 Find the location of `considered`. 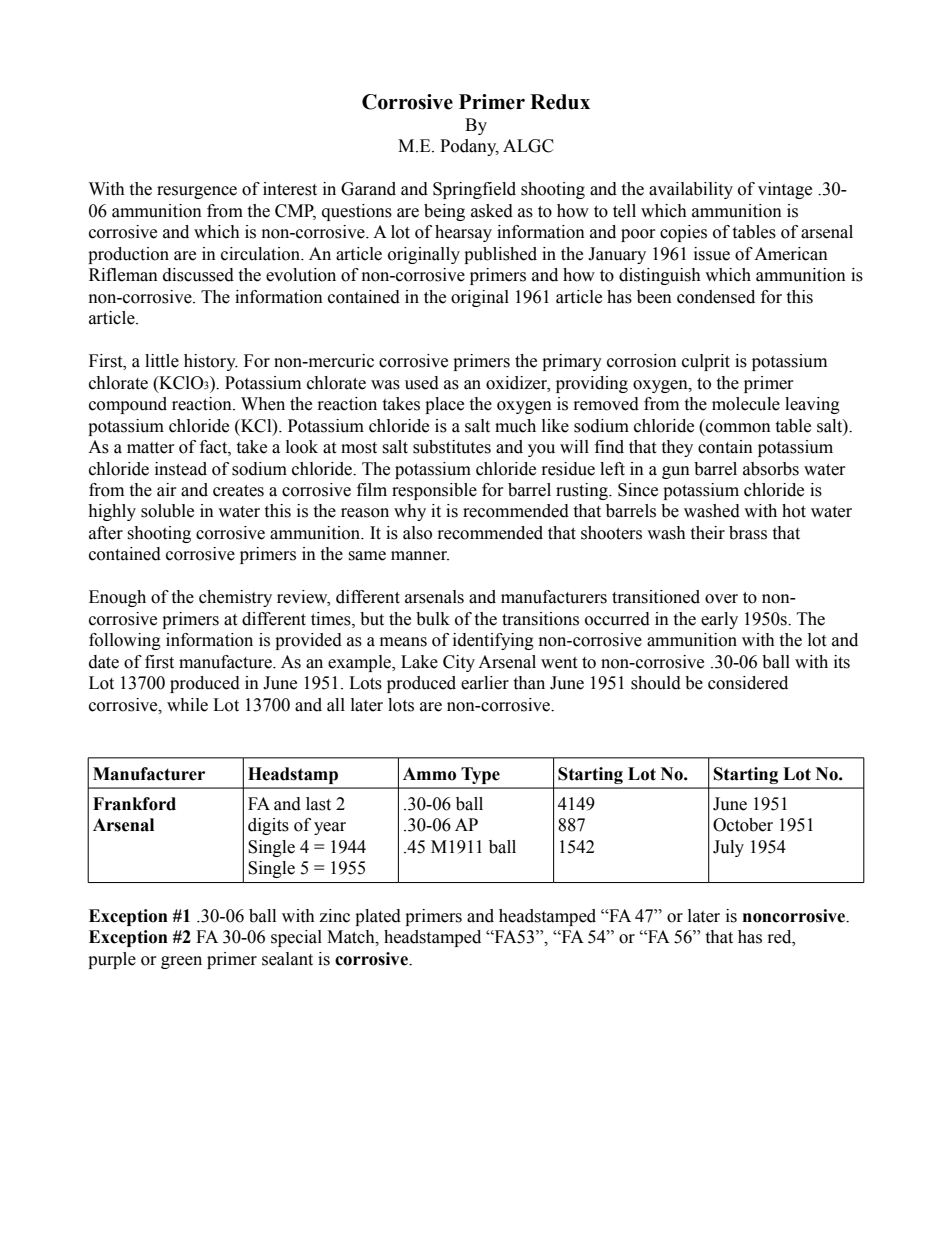

considered is located at coordinates (748, 683).
